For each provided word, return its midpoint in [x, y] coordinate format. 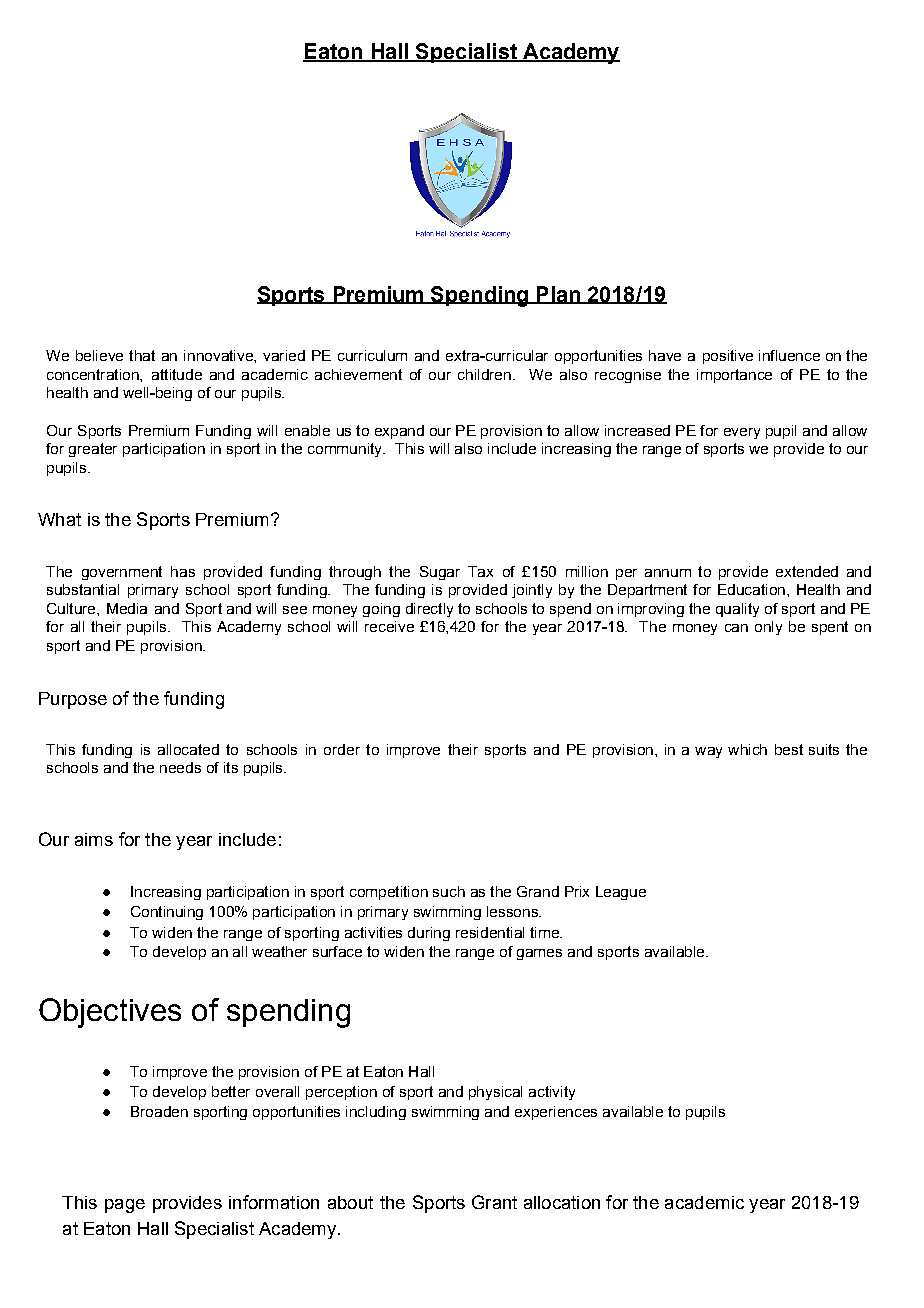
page [125, 1206]
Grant [494, 1202]
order [342, 749]
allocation [562, 1202]
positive [728, 357]
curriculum [372, 355]
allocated [188, 749]
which [747, 749]
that [142, 355]
